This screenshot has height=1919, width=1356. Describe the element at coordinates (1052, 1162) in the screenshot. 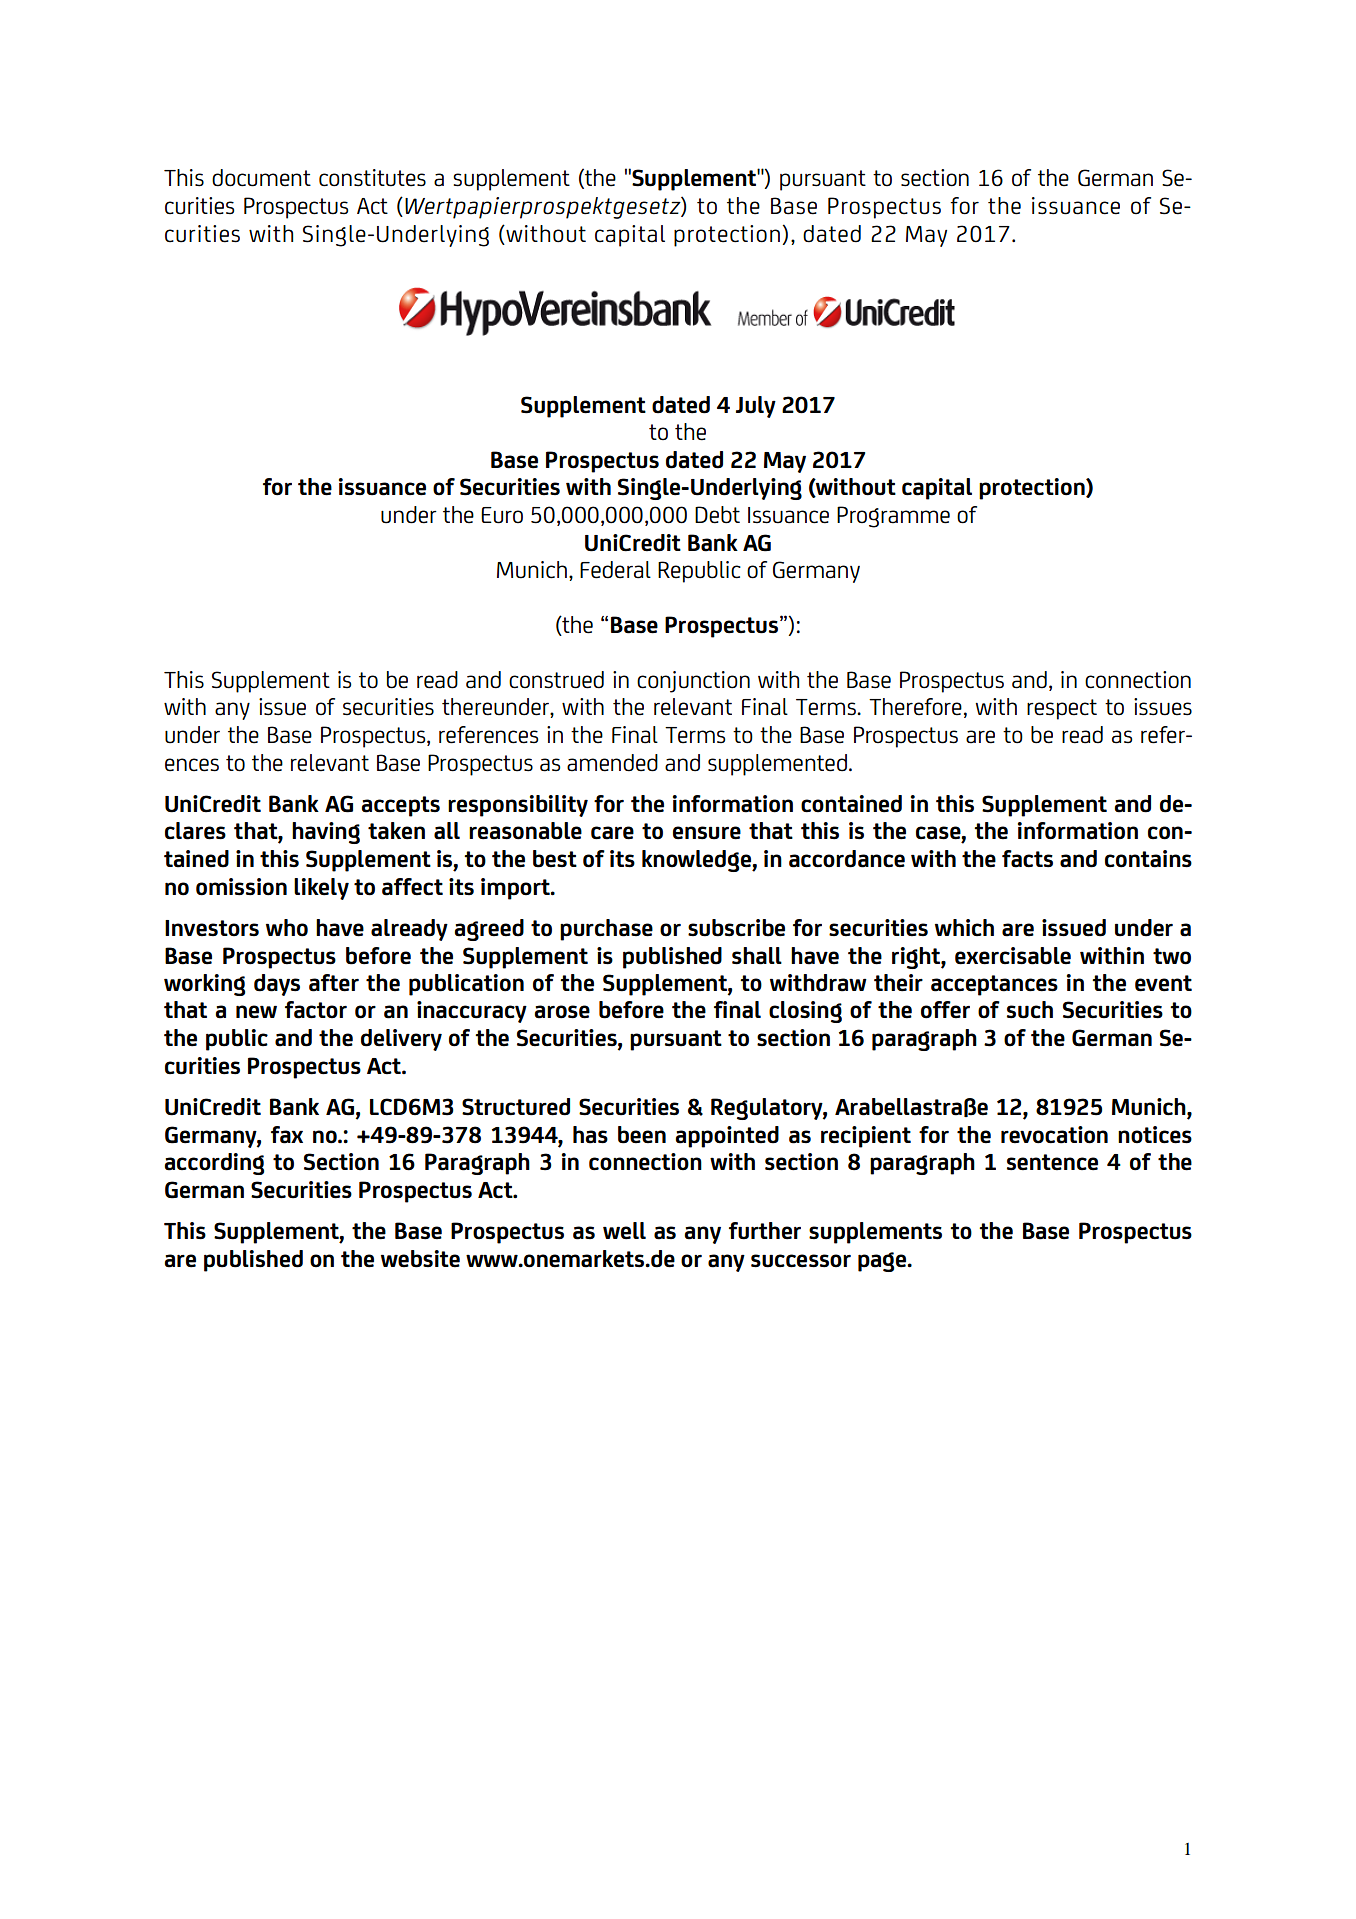

I see `sentence` at that location.
